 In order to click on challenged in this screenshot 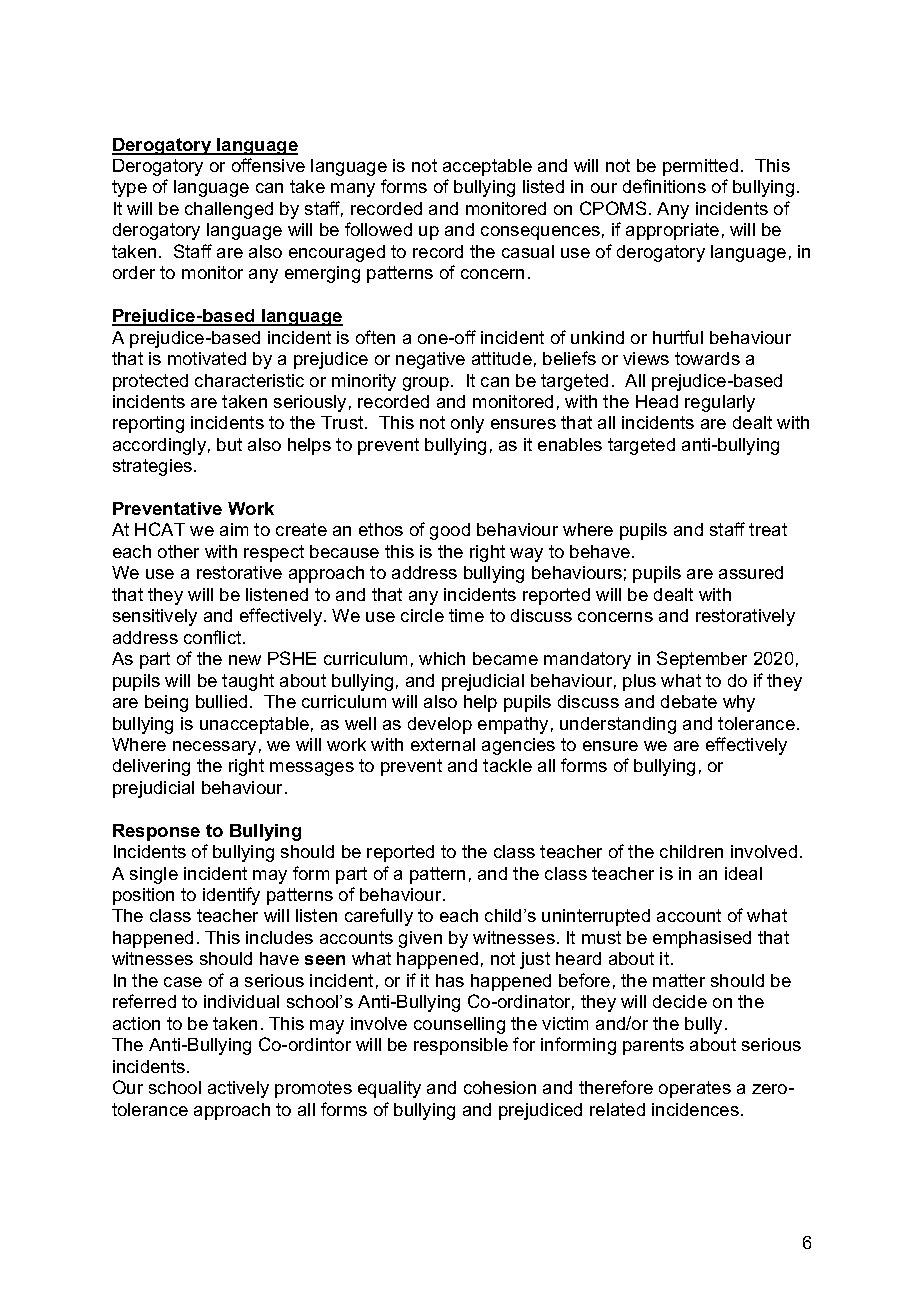, I will do `click(229, 210)`.
